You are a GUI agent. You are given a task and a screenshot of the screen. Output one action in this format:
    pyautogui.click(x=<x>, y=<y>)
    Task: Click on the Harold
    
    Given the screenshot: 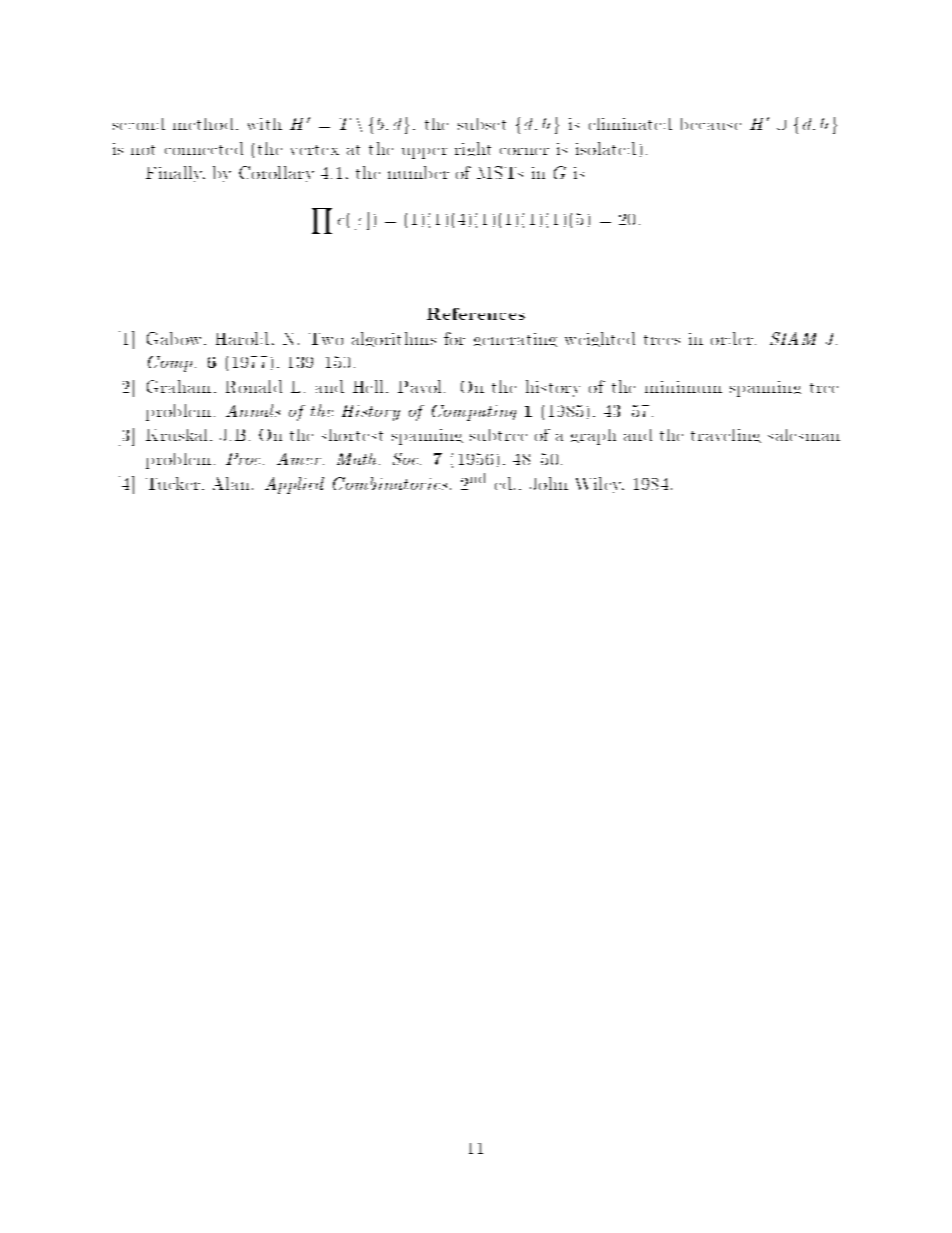 What is the action you would take?
    pyautogui.click(x=242, y=338)
